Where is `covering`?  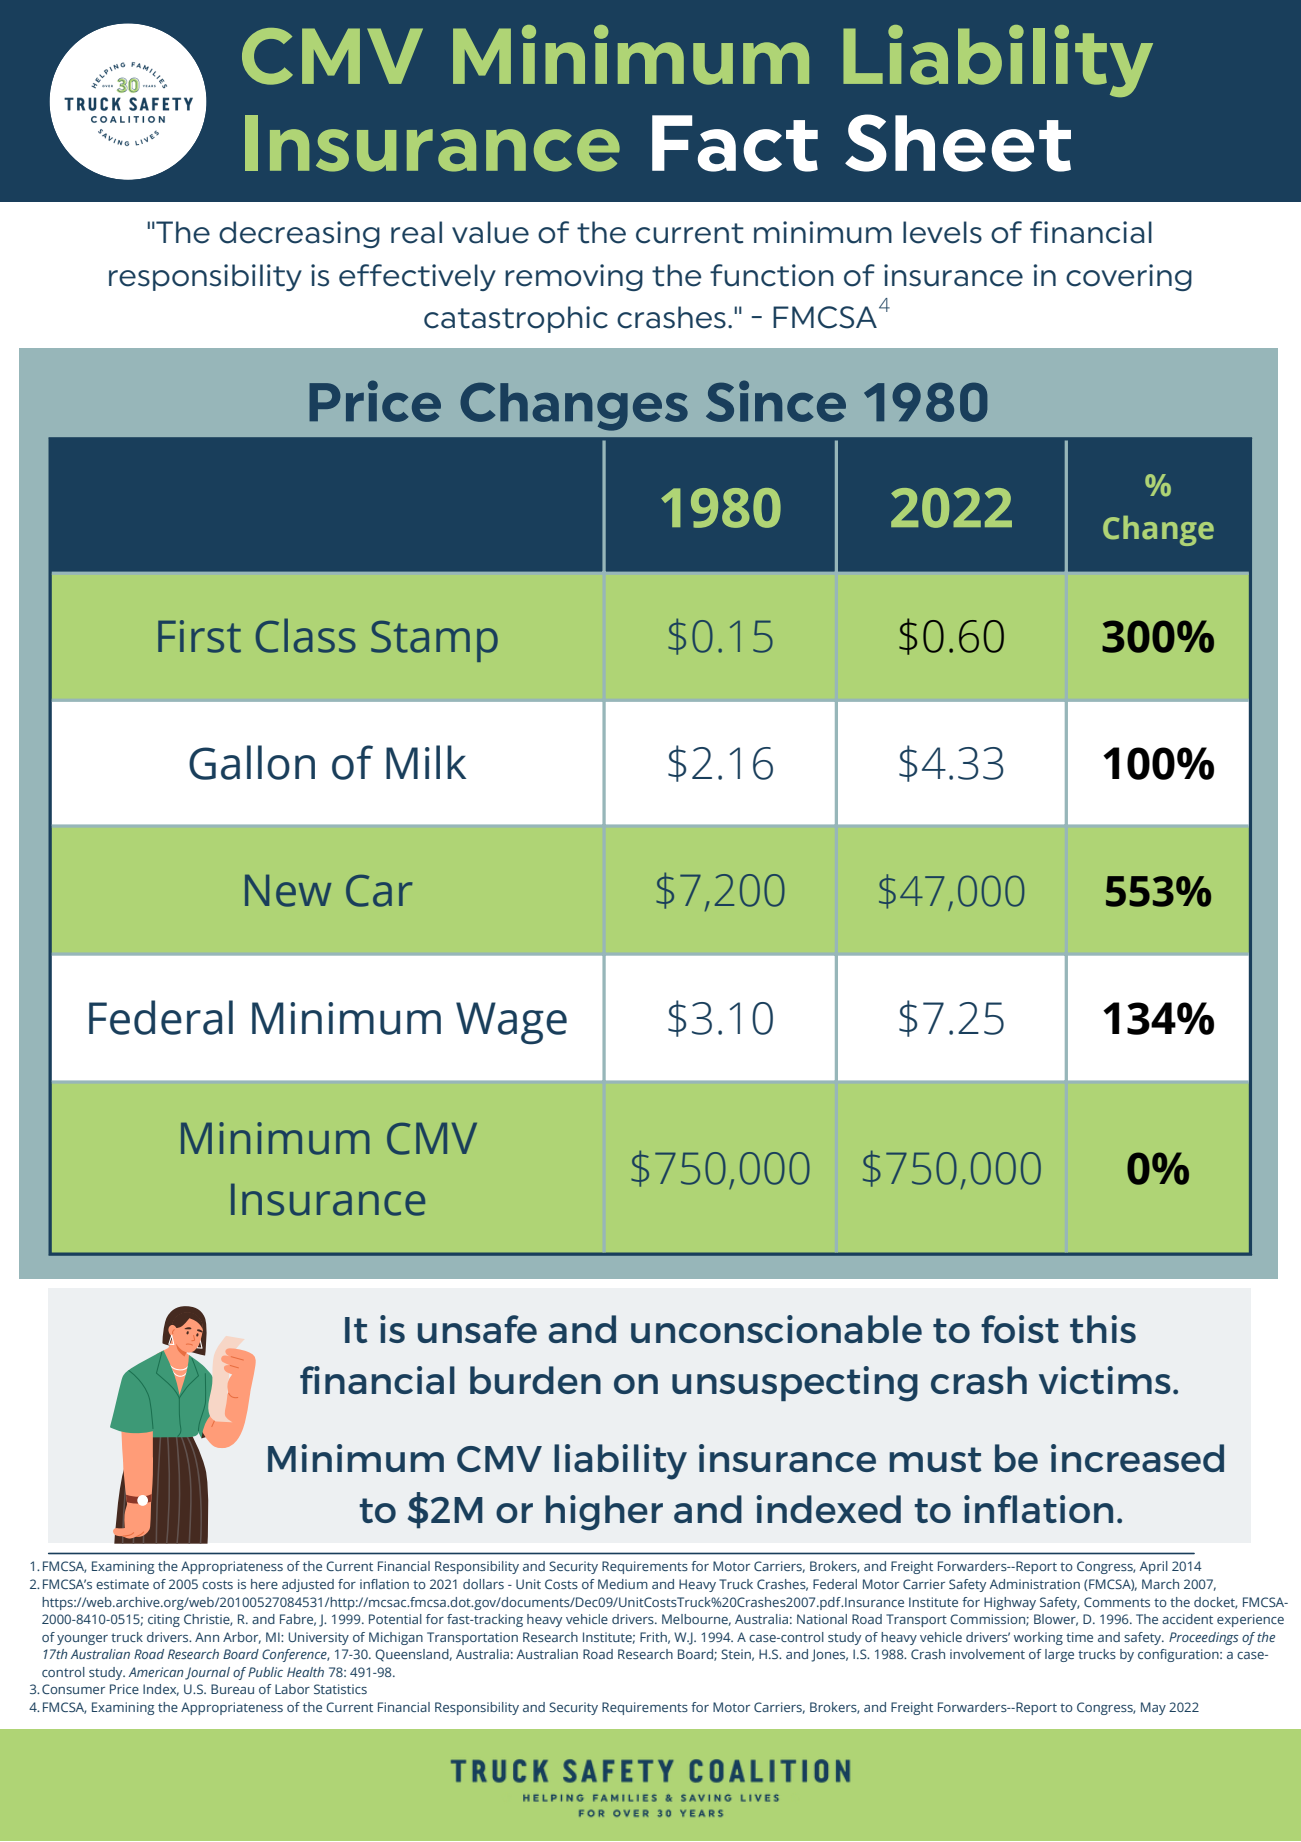
covering is located at coordinates (1129, 277).
